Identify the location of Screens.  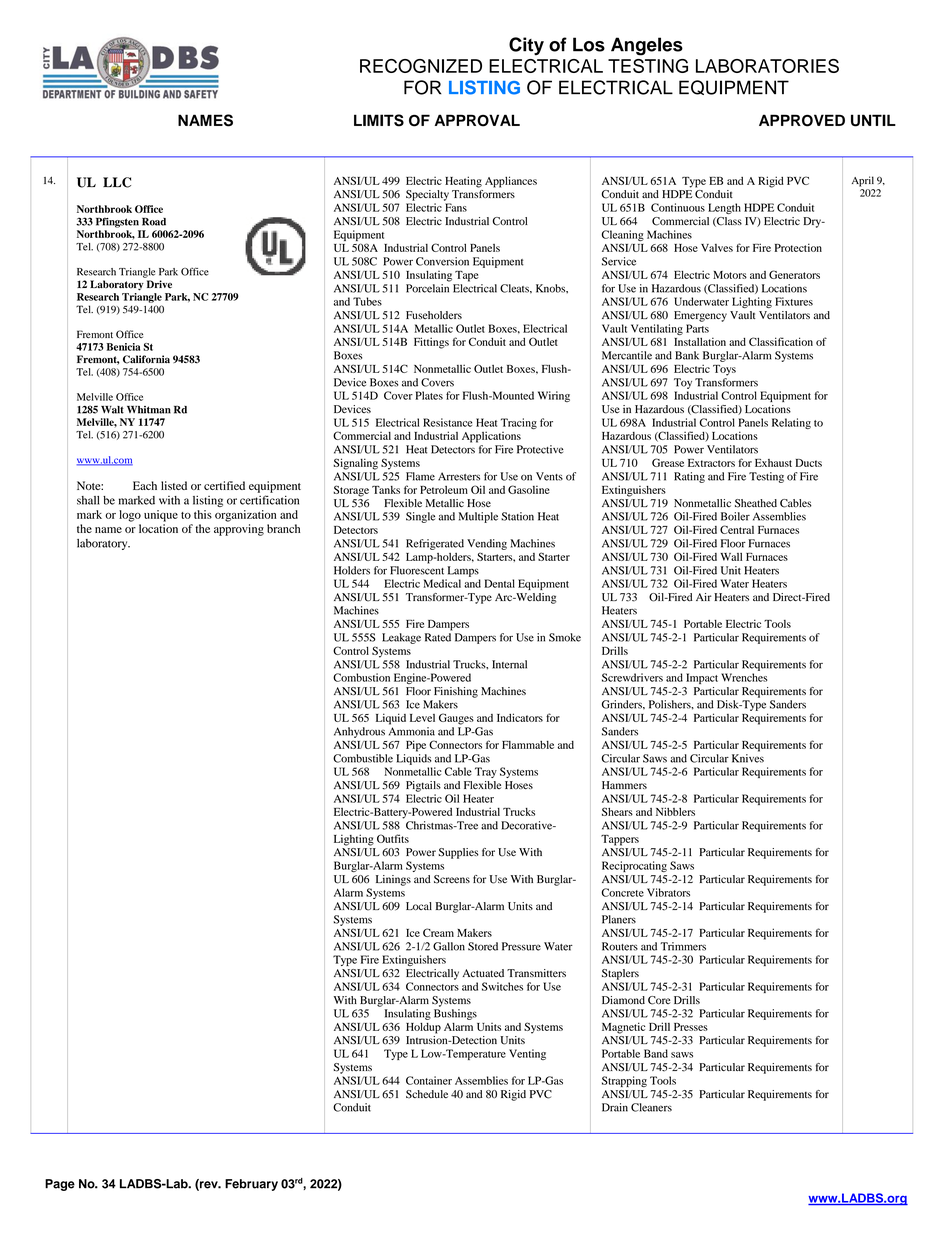
(452, 879).
